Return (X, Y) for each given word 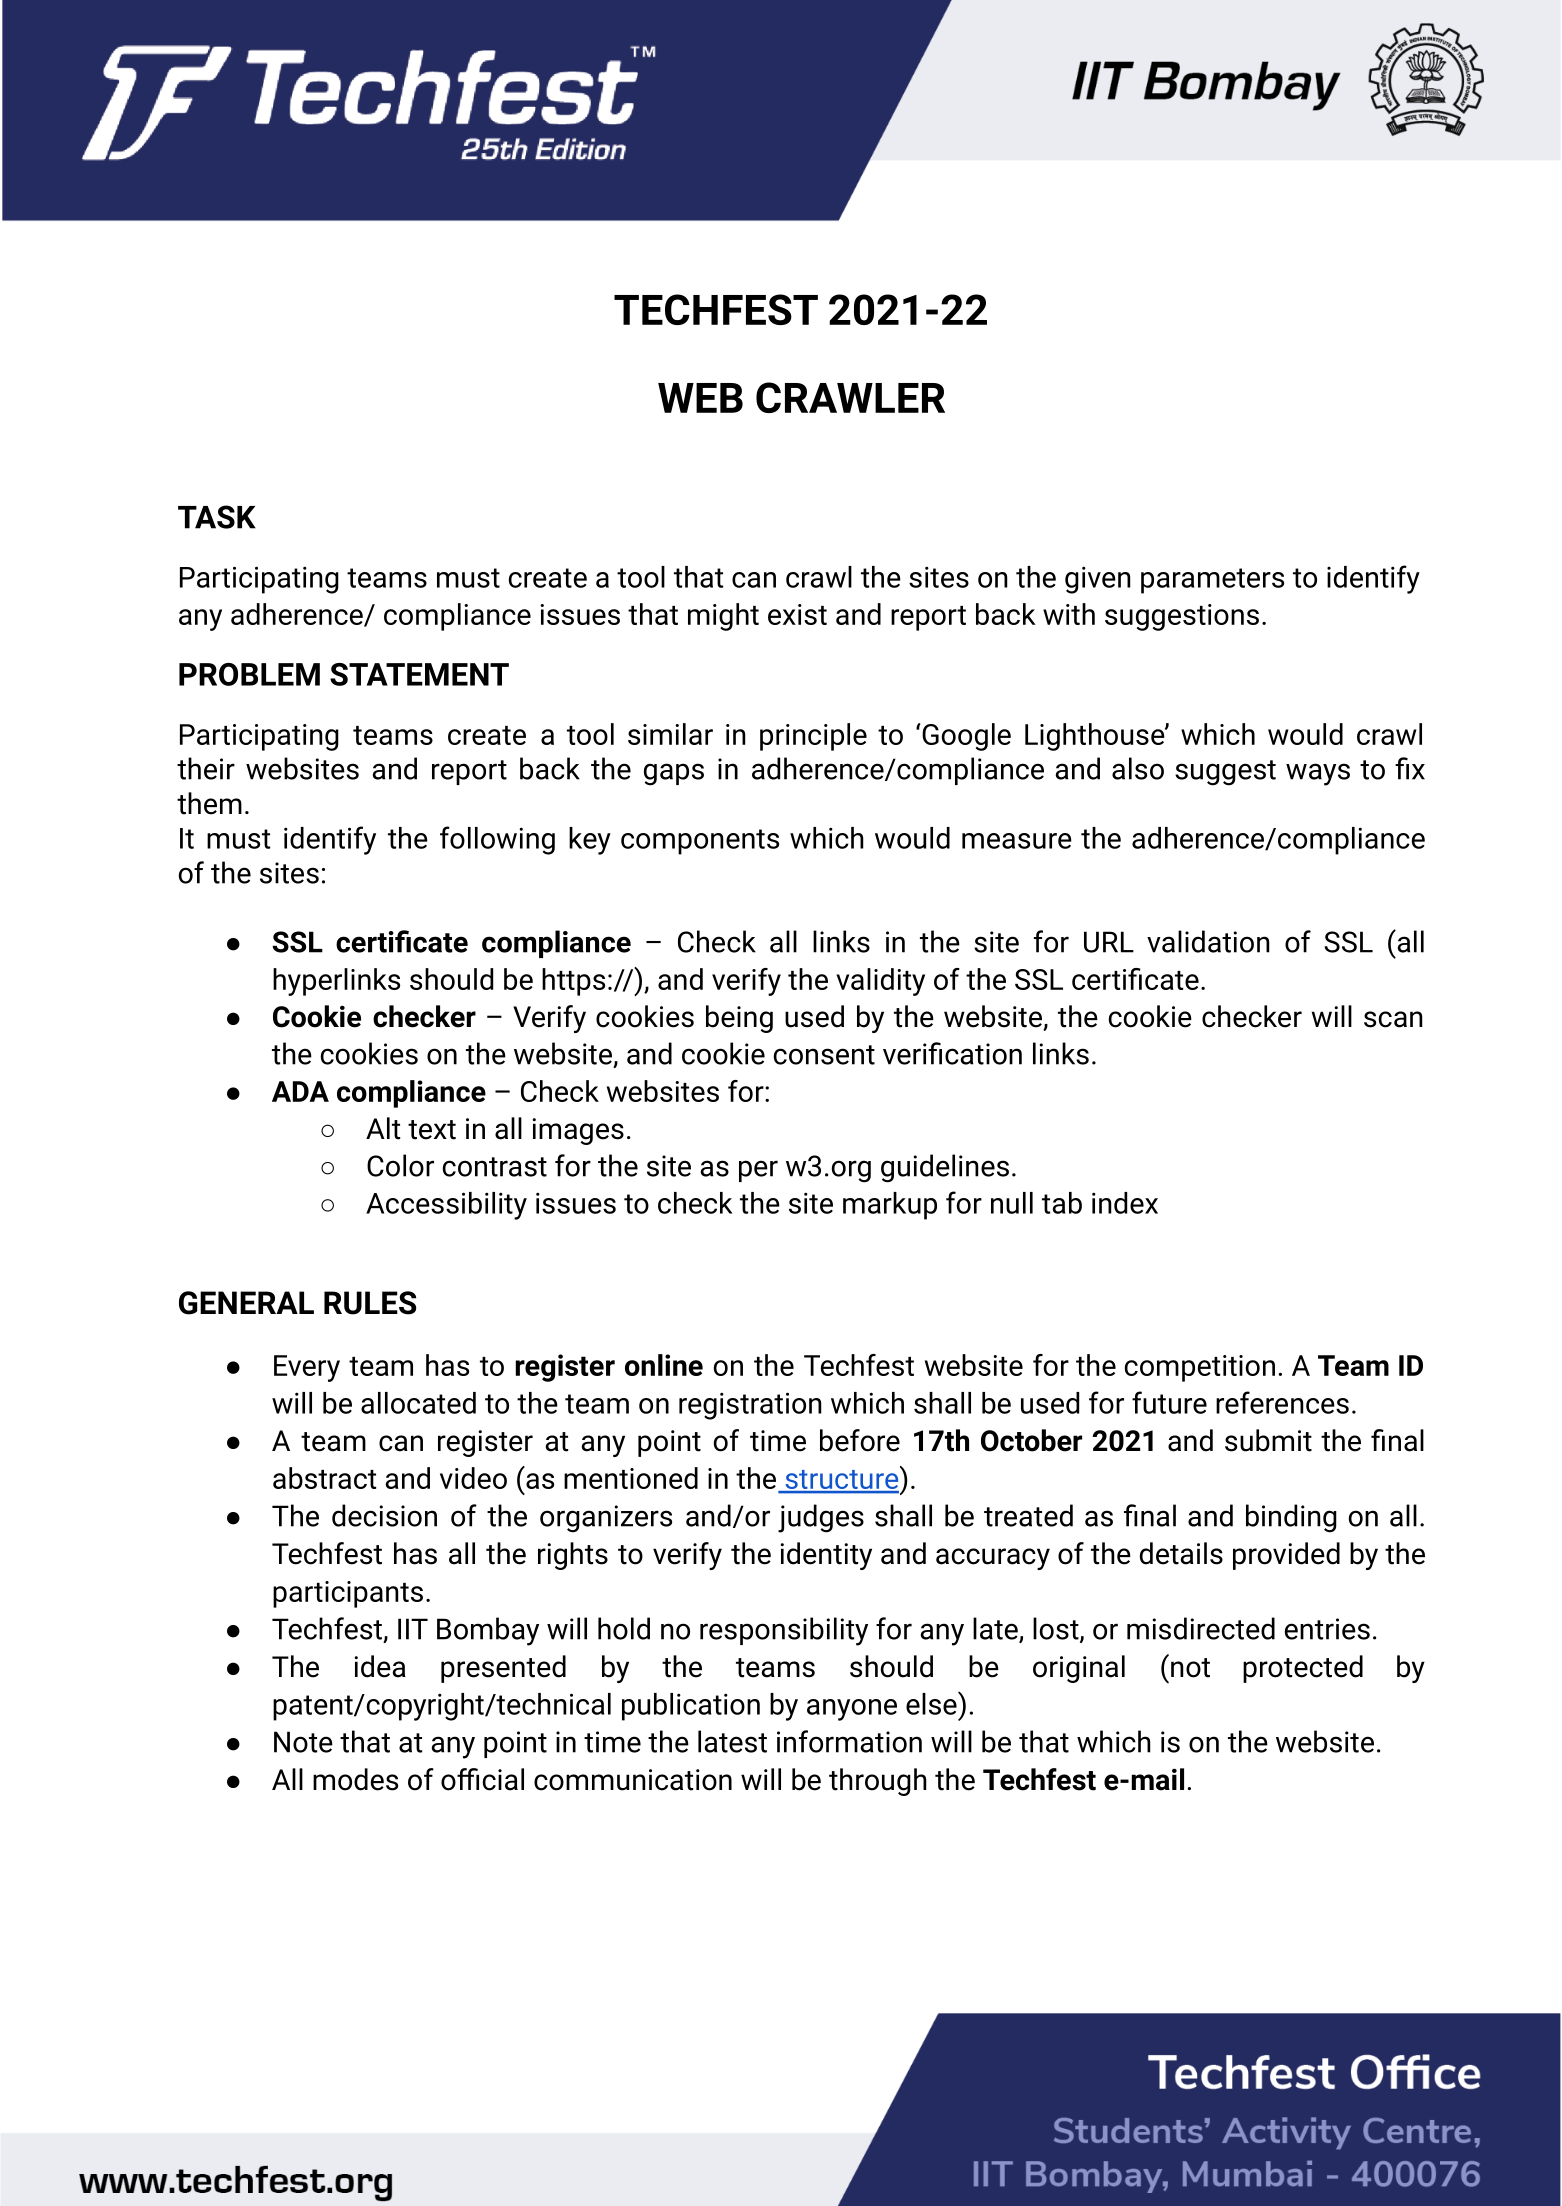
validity (880, 982)
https (573, 982)
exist (797, 614)
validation (1208, 941)
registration (750, 1406)
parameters (1212, 581)
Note (303, 1742)
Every (307, 1368)
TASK (217, 517)
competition (1200, 1368)
